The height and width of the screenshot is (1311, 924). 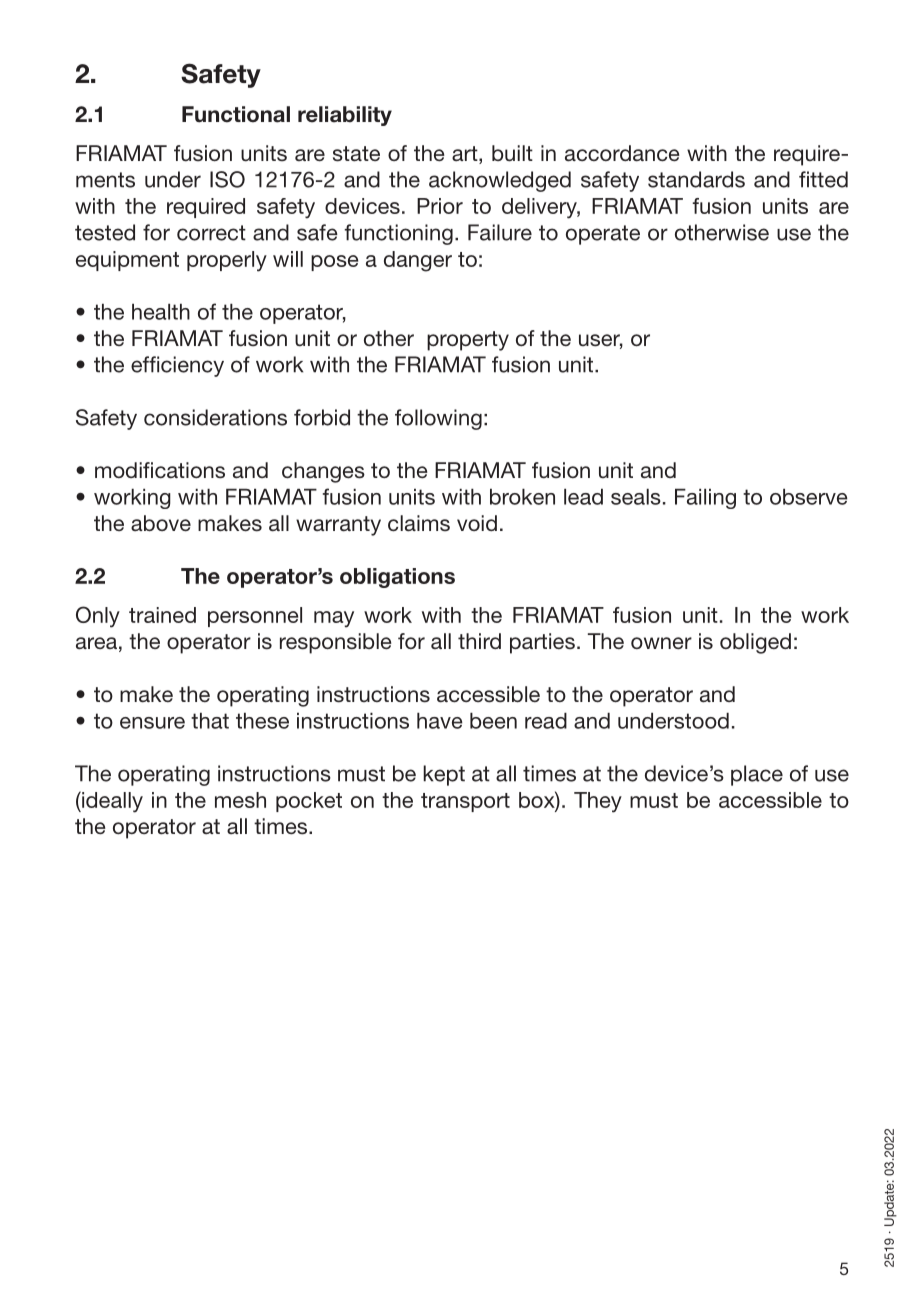 I want to click on following, so click(x=438, y=419).
